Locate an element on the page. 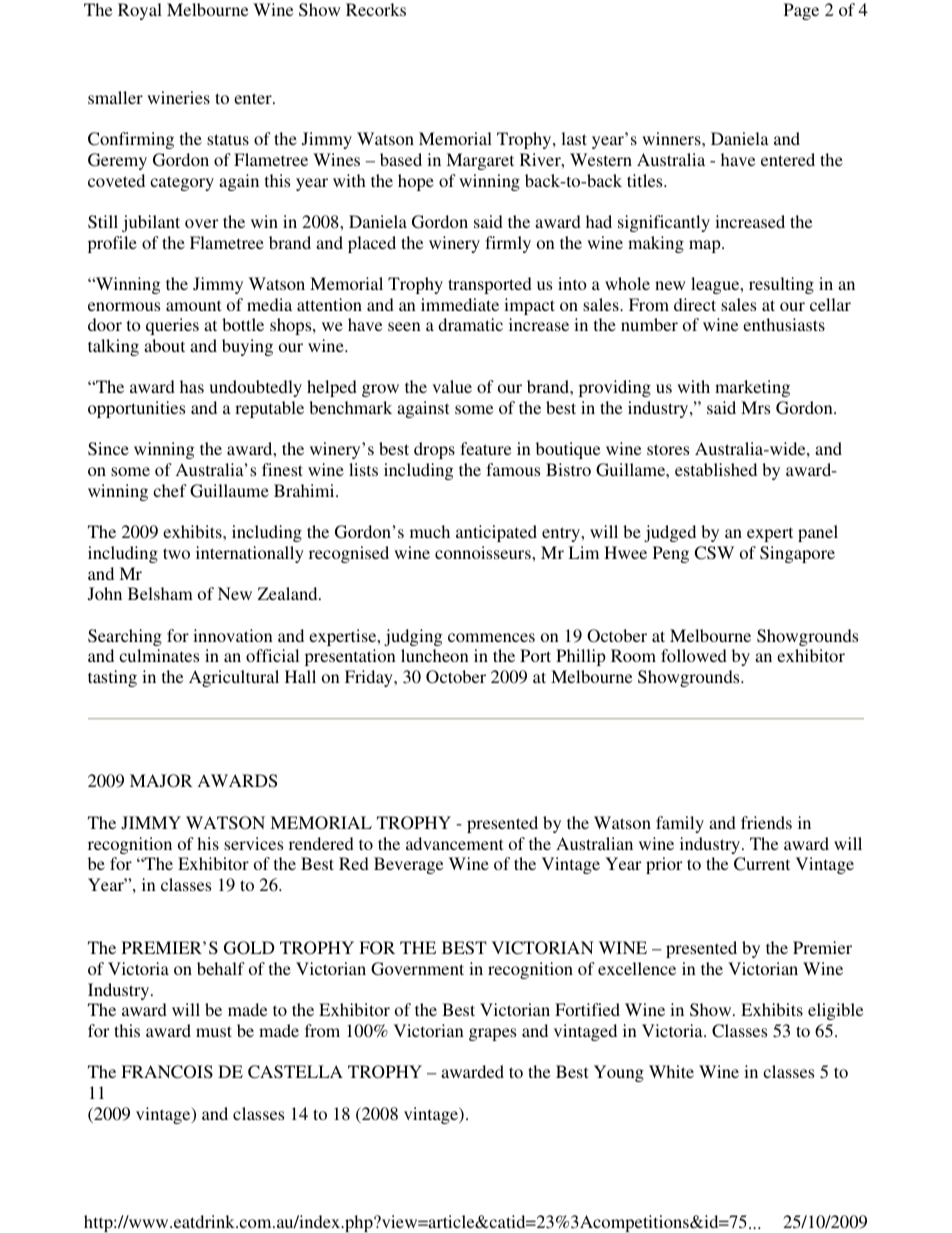  Page is located at coordinates (801, 11).
